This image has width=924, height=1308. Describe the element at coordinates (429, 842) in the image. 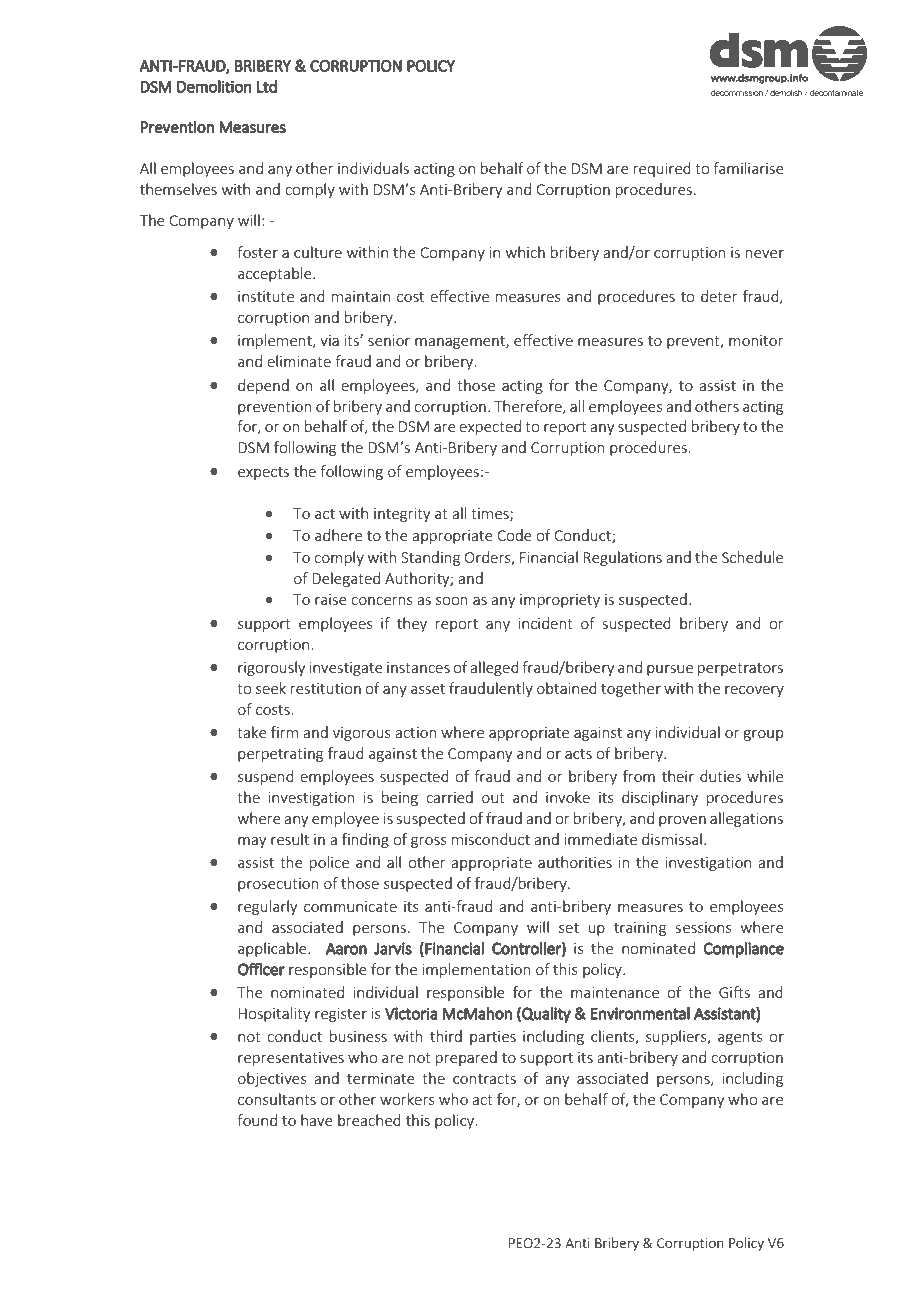

I see `gross` at that location.
